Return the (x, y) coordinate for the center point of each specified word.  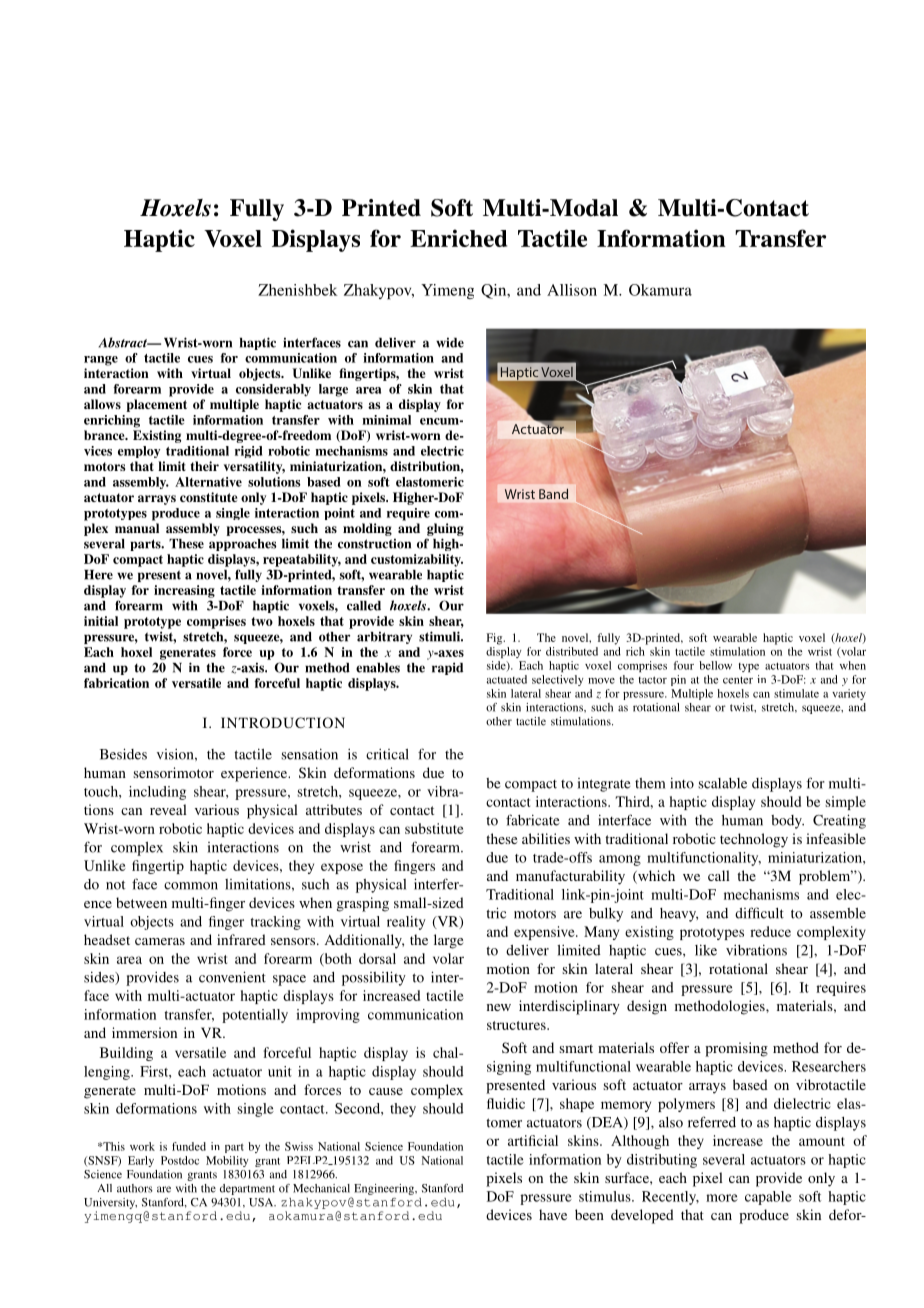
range (101, 361)
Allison (572, 290)
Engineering (385, 1189)
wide (450, 342)
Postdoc (180, 1160)
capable (768, 1198)
